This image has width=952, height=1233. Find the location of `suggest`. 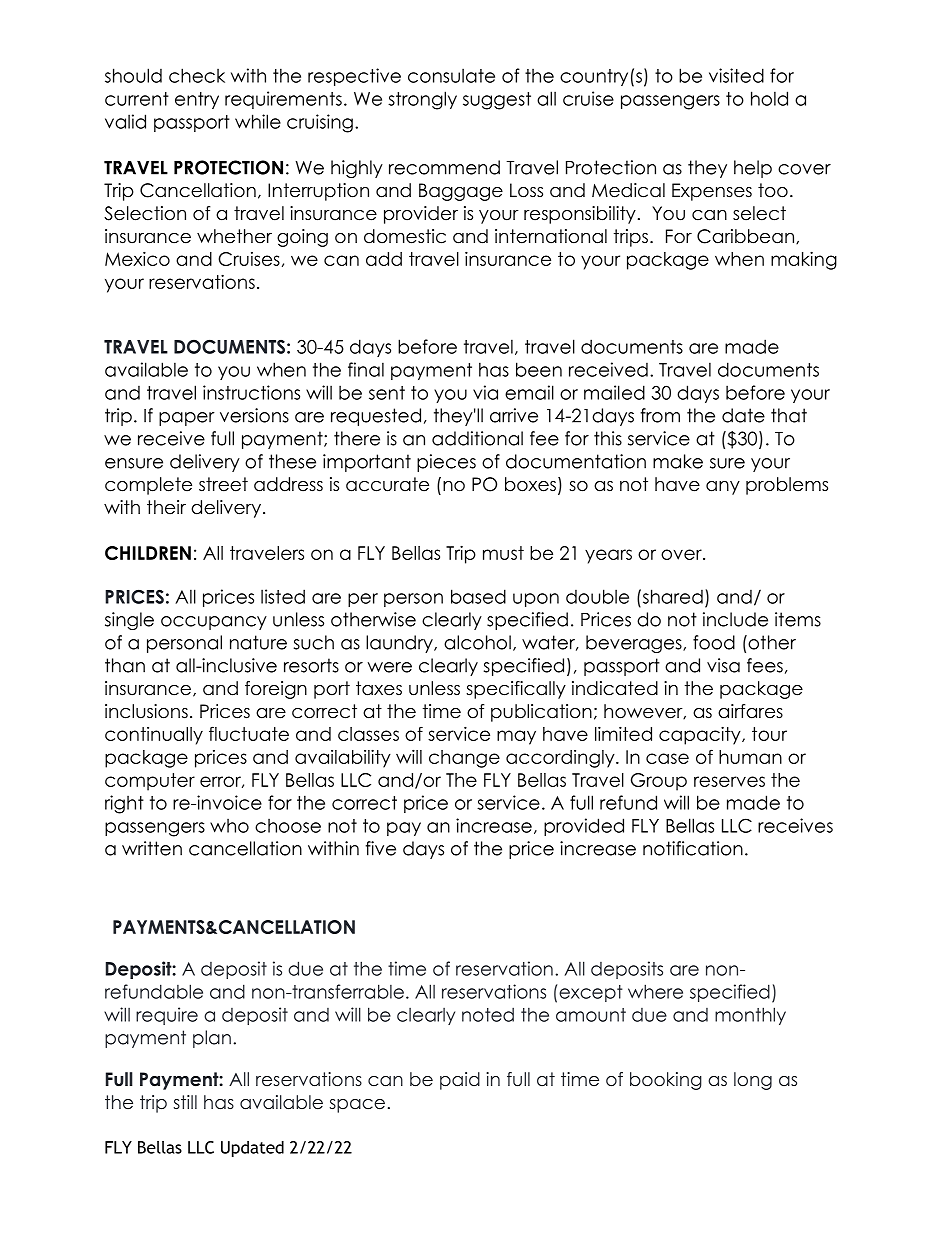

suggest is located at coordinates (497, 101).
